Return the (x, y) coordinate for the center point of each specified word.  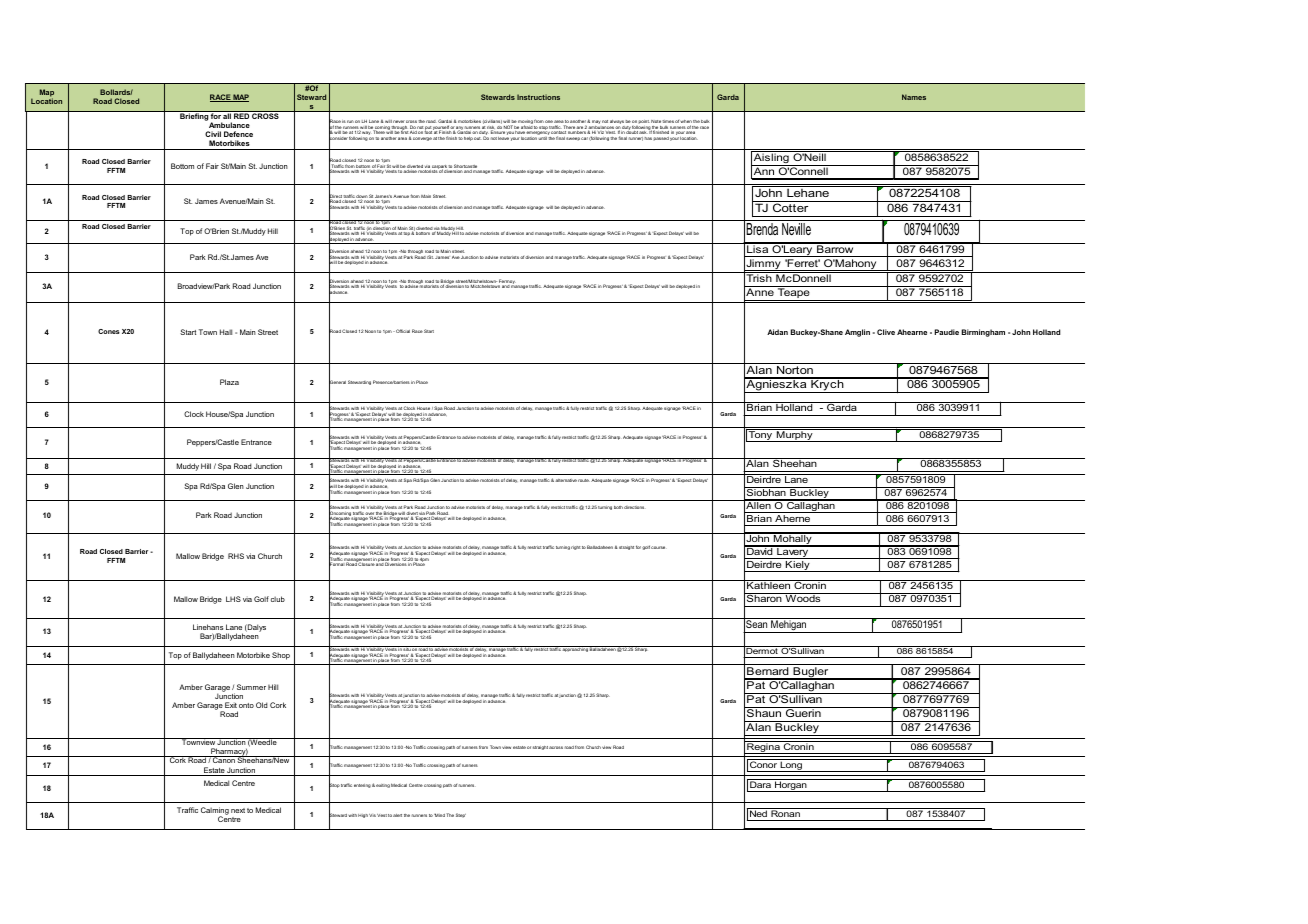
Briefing (194, 116)
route (584, 480)
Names (914, 97)
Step (461, 815)
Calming (215, 812)
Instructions (538, 97)
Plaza (229, 382)
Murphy (794, 435)
